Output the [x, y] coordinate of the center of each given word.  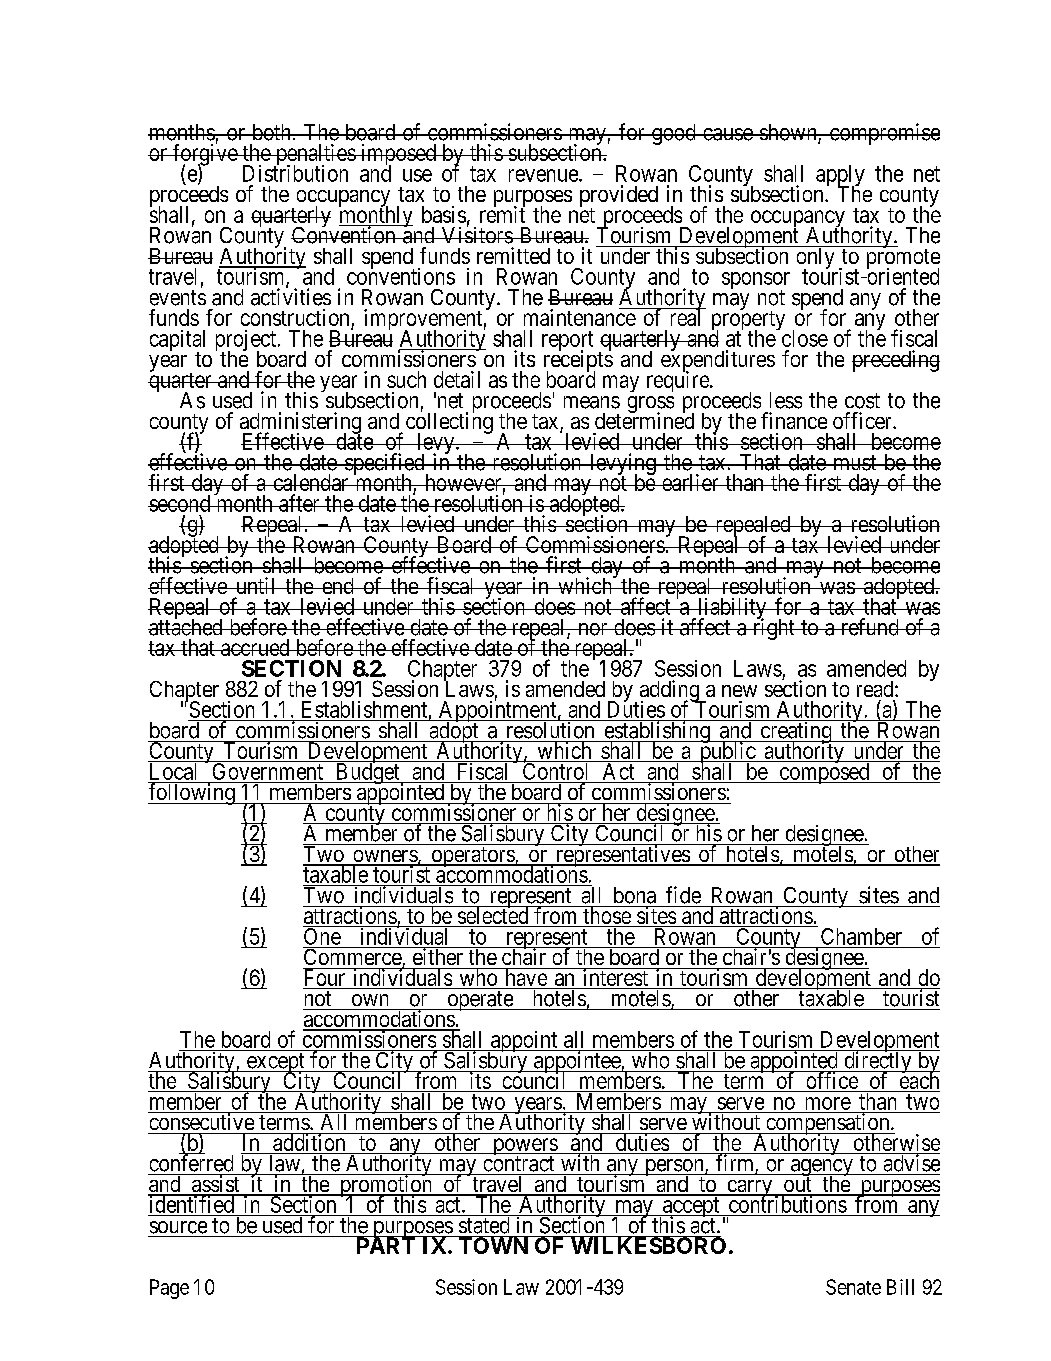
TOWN [493, 1245]
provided [619, 197]
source [178, 1227]
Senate [853, 1287]
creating [796, 733]
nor [593, 629]
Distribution [295, 173]
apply [840, 177]
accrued [255, 647]
